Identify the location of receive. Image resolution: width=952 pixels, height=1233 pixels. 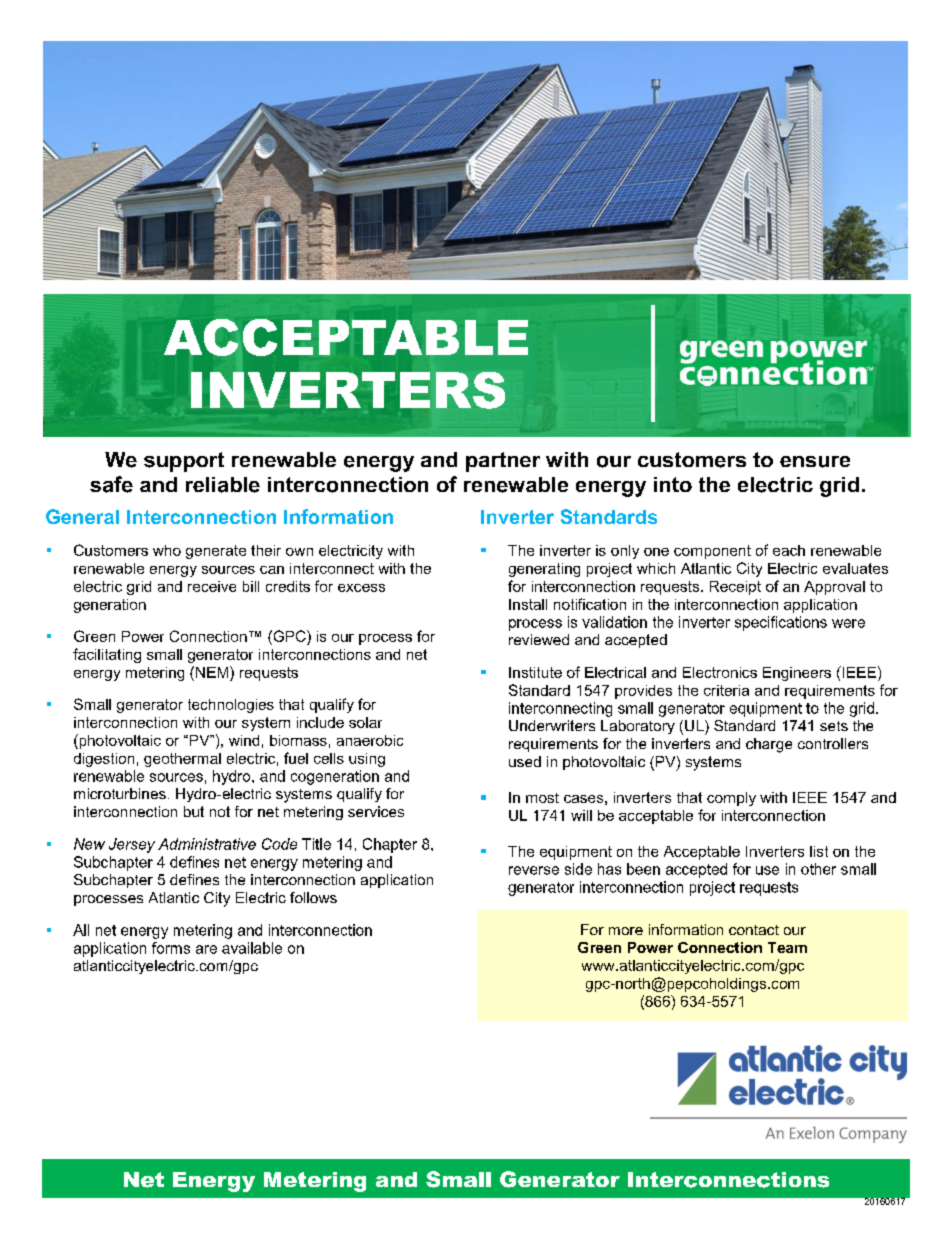
(212, 586).
